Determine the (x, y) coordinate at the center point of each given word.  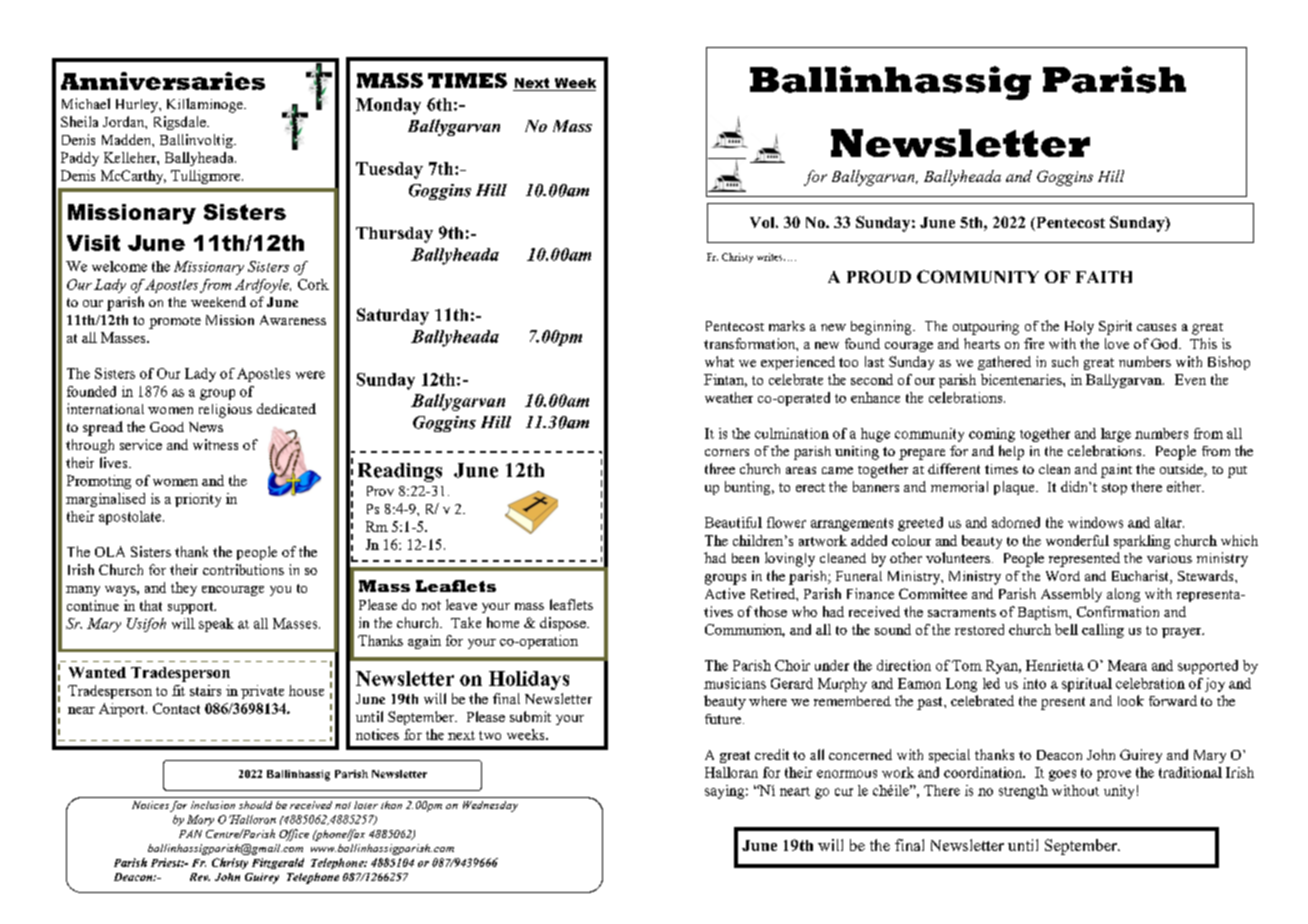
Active (725, 593)
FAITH (1104, 277)
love (1117, 343)
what (719, 361)
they (184, 589)
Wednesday (490, 806)
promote (175, 323)
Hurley (138, 106)
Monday (388, 106)
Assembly (1071, 595)
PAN (190, 834)
